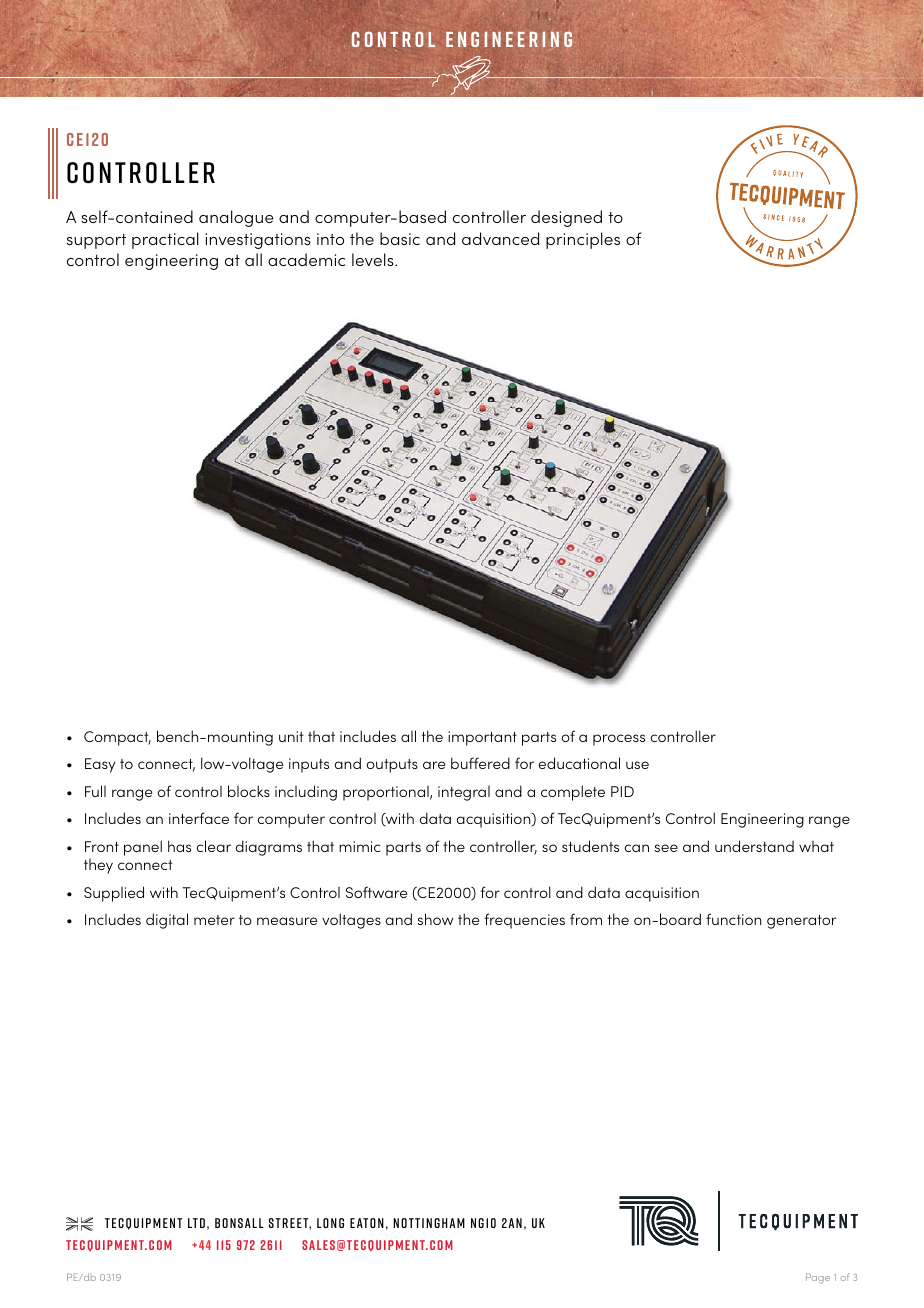 The height and width of the screenshot is (1308, 924). I want to click on principles, so click(583, 240).
